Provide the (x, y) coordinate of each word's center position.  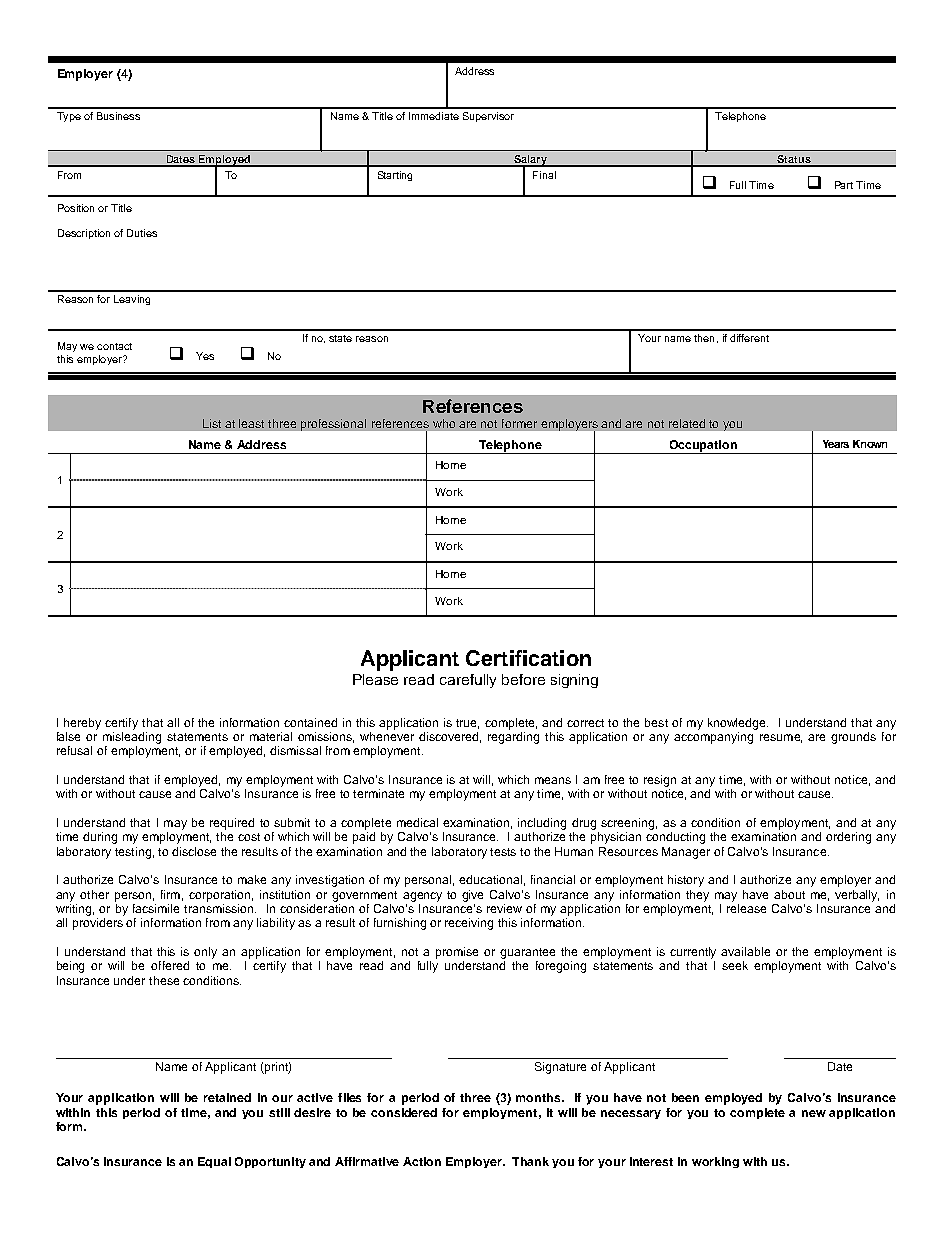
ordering (848, 838)
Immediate (434, 116)
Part (844, 185)
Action (422, 1161)
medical (417, 822)
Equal (214, 1162)
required (232, 824)
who (444, 423)
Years (836, 444)
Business (118, 116)
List (212, 423)
